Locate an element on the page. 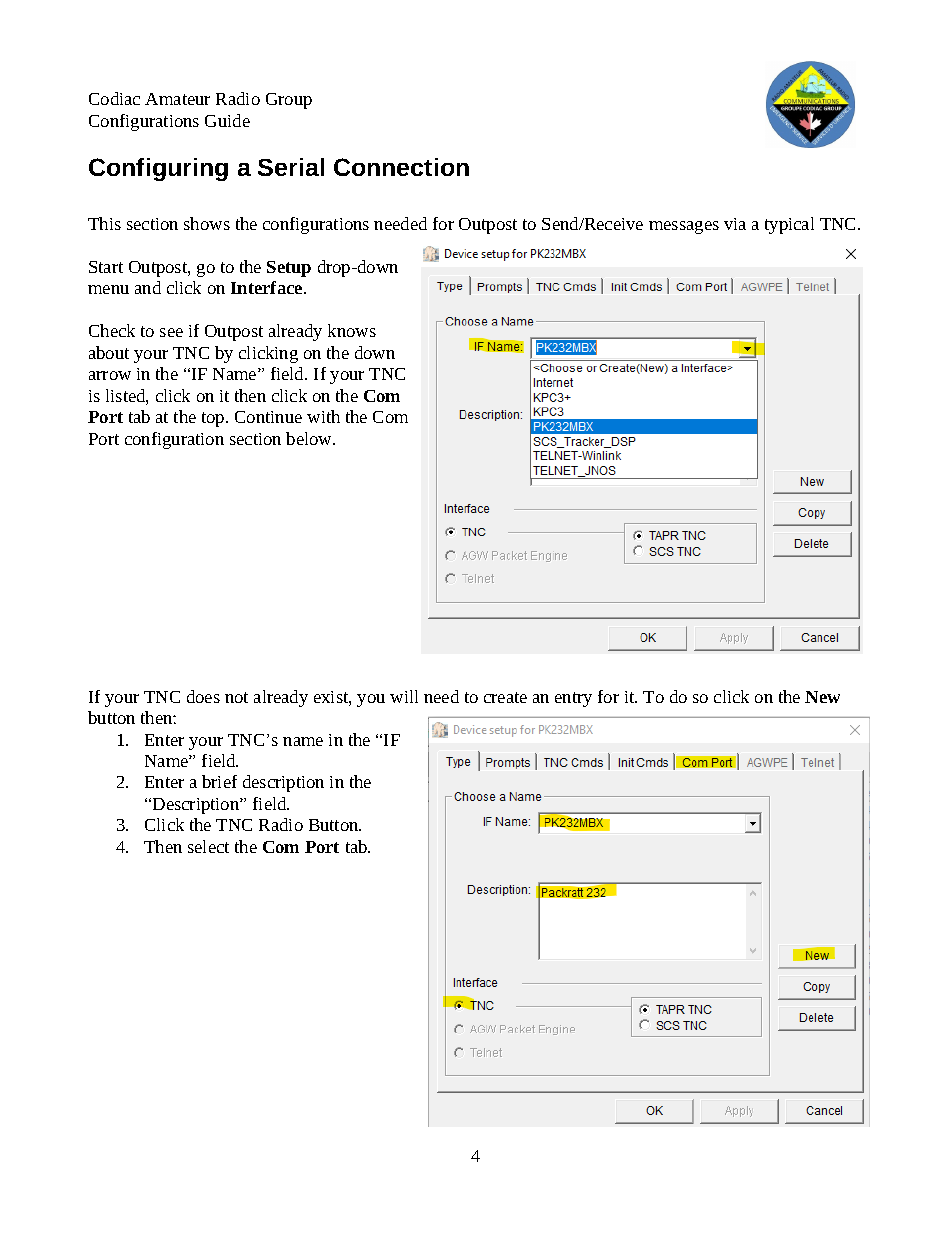 The height and width of the image is (1233, 952). create is located at coordinates (505, 697).
